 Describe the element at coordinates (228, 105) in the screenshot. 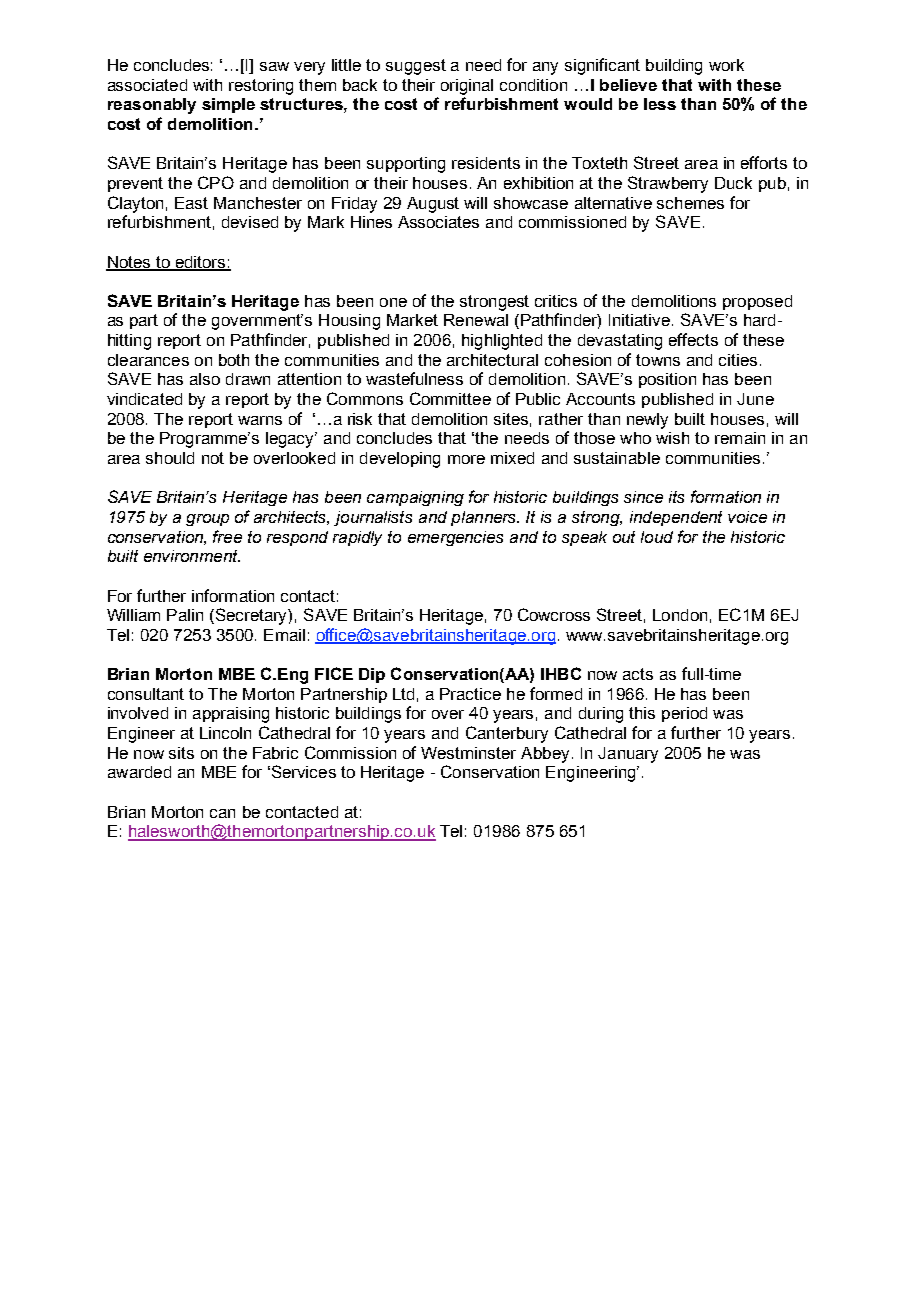

I see `simple` at that location.
